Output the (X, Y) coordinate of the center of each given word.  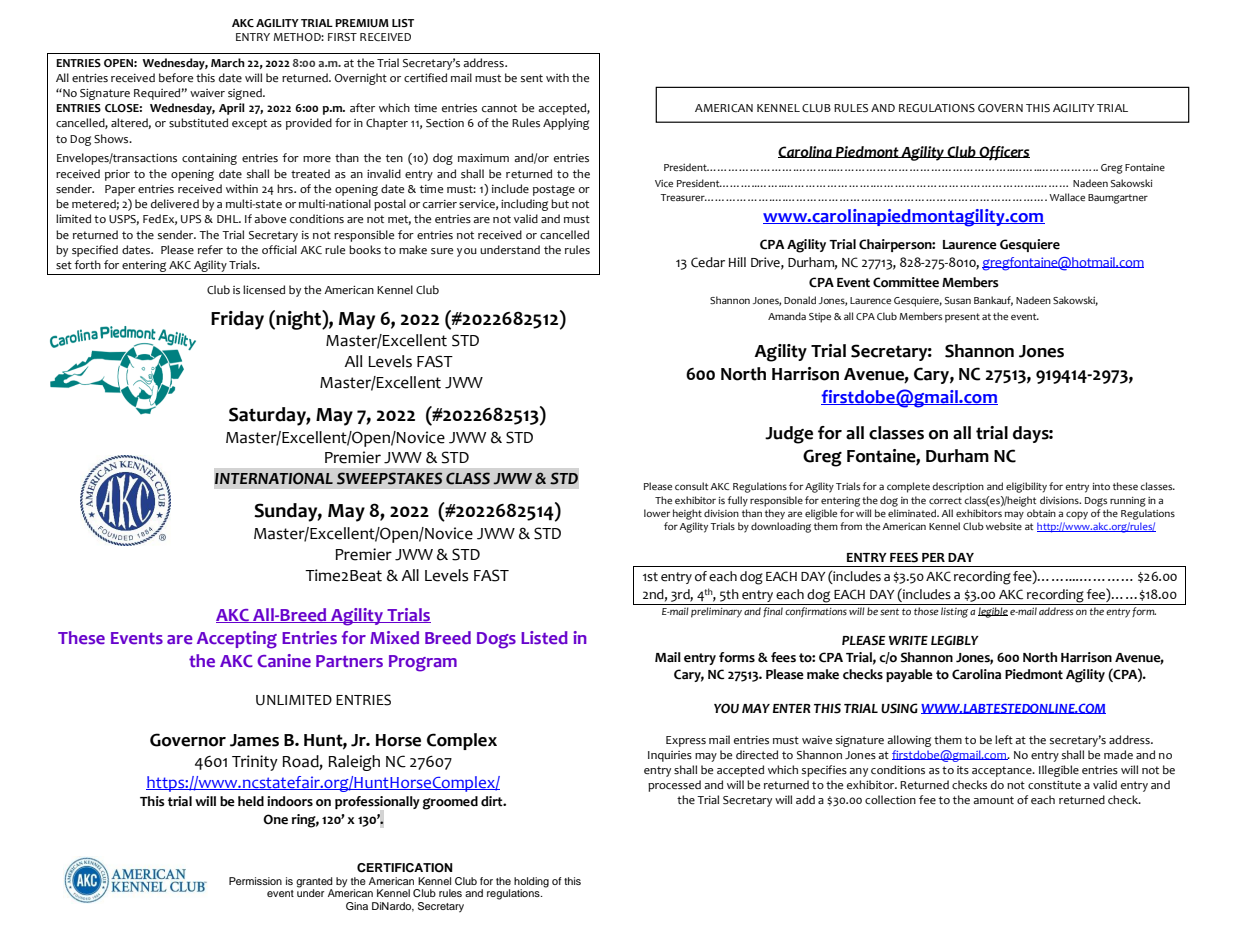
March (228, 62)
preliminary (716, 612)
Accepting (237, 640)
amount (993, 800)
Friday (237, 320)
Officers (1004, 153)
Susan (958, 300)
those (926, 611)
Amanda (787, 316)
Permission (255, 881)
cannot (499, 108)
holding (531, 883)
